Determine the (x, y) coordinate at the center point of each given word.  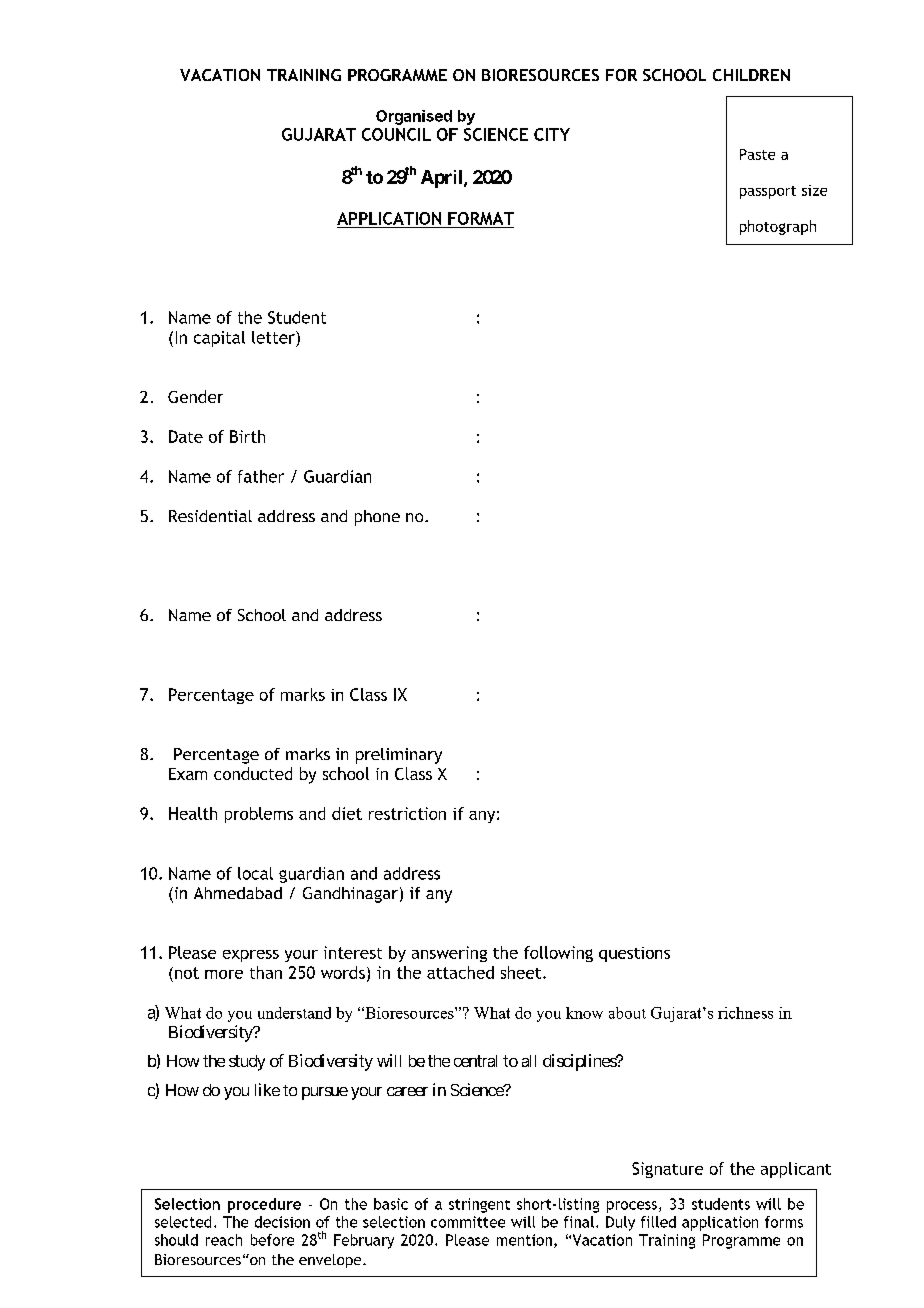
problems (259, 815)
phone (377, 518)
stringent (479, 1205)
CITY (552, 134)
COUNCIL (396, 134)
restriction (407, 813)
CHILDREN (751, 75)
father (261, 476)
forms (784, 1222)
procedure (264, 1205)
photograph (778, 227)
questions (634, 954)
